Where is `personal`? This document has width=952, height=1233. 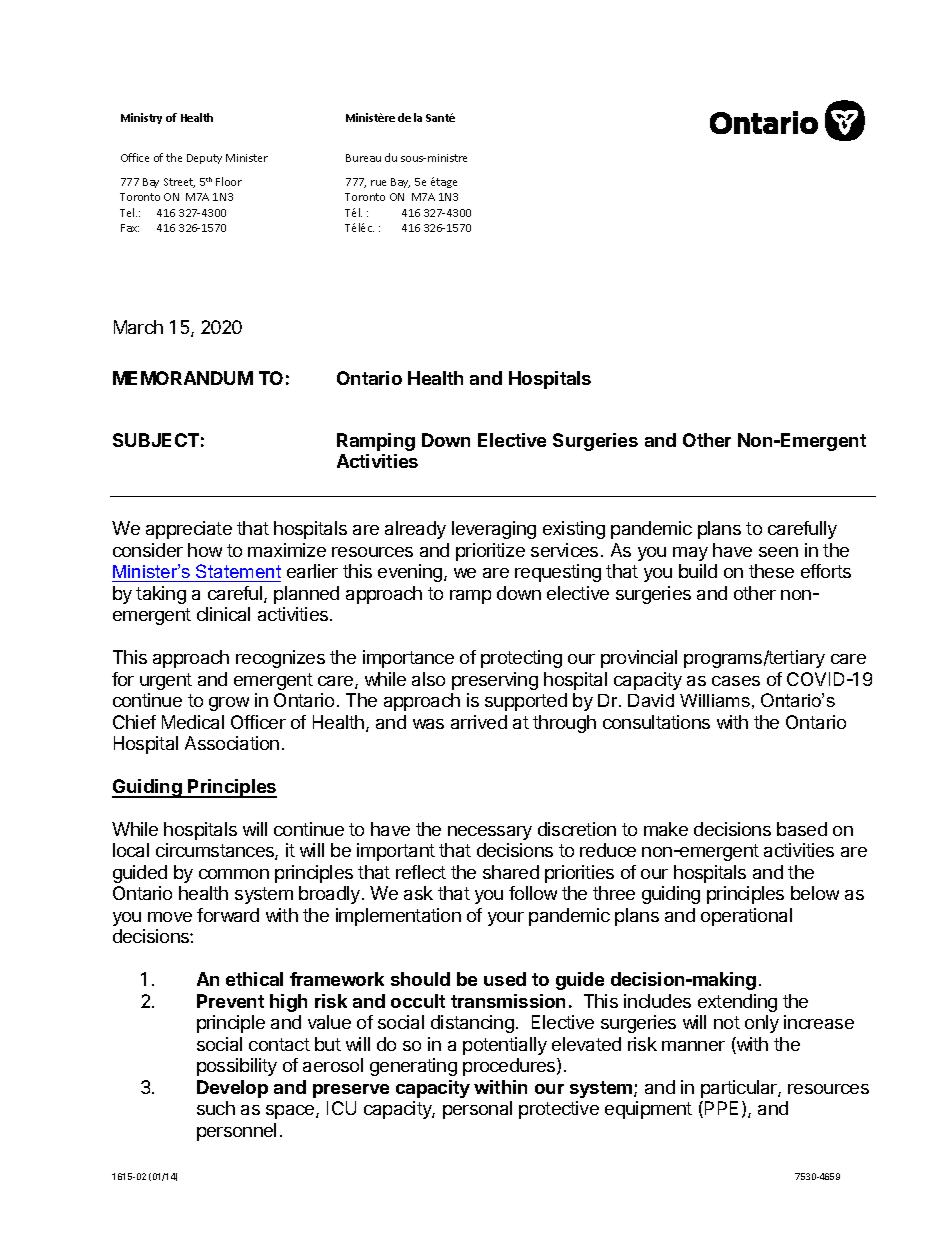
personal is located at coordinates (477, 1110).
